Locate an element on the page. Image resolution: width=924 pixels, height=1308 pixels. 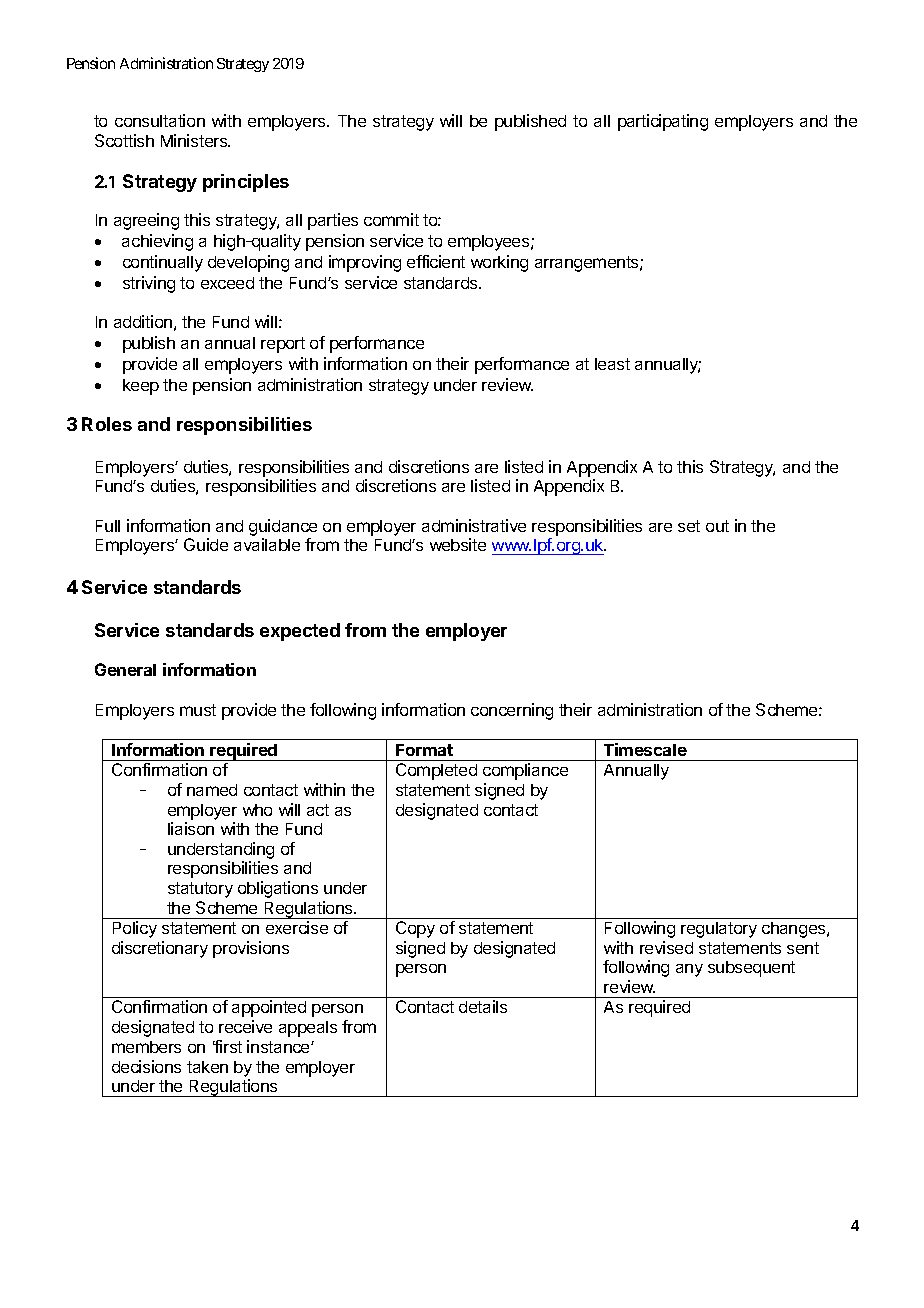
Ministers is located at coordinates (195, 140).
